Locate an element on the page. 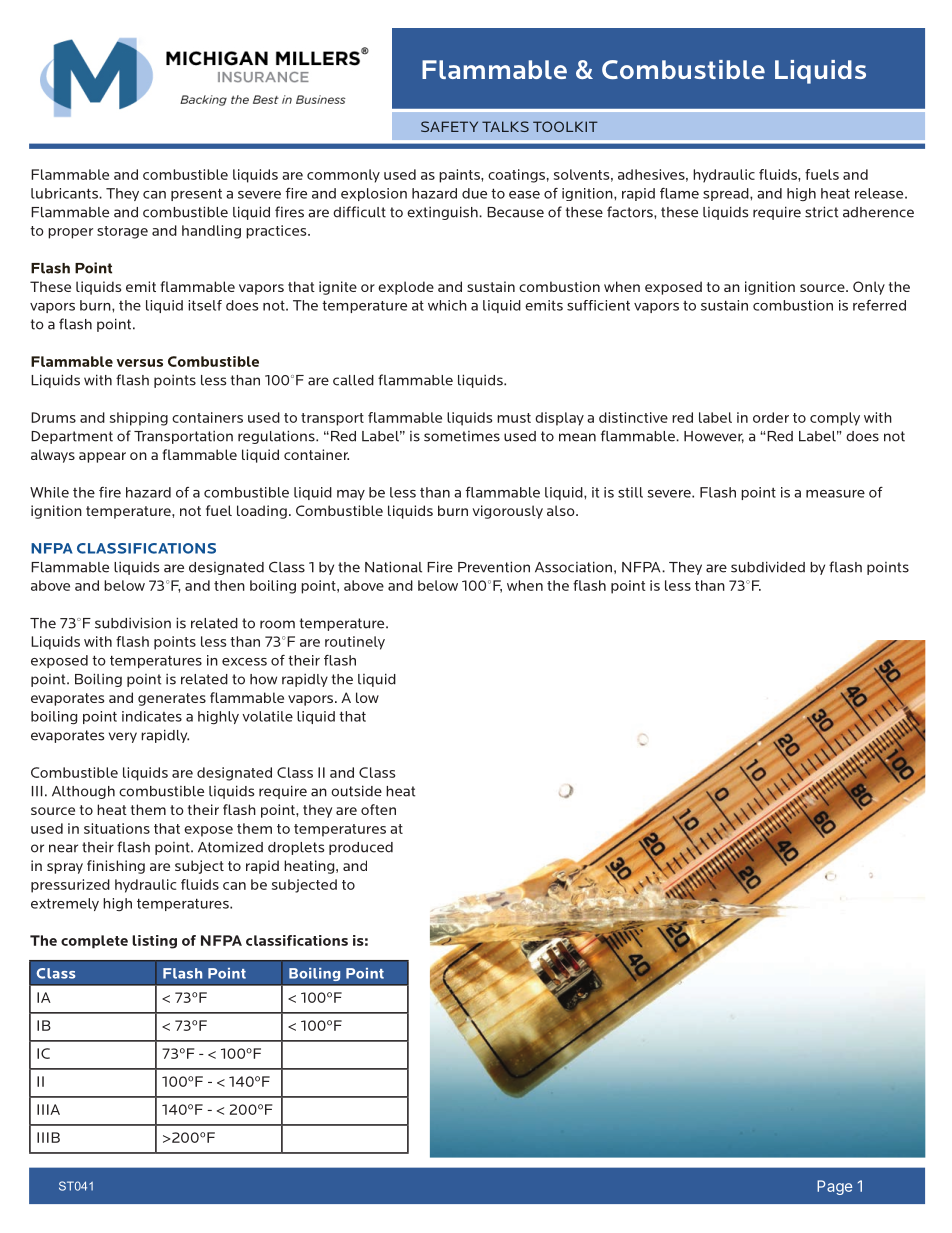 The width and height of the page is (952, 1233). paints is located at coordinates (460, 176).
